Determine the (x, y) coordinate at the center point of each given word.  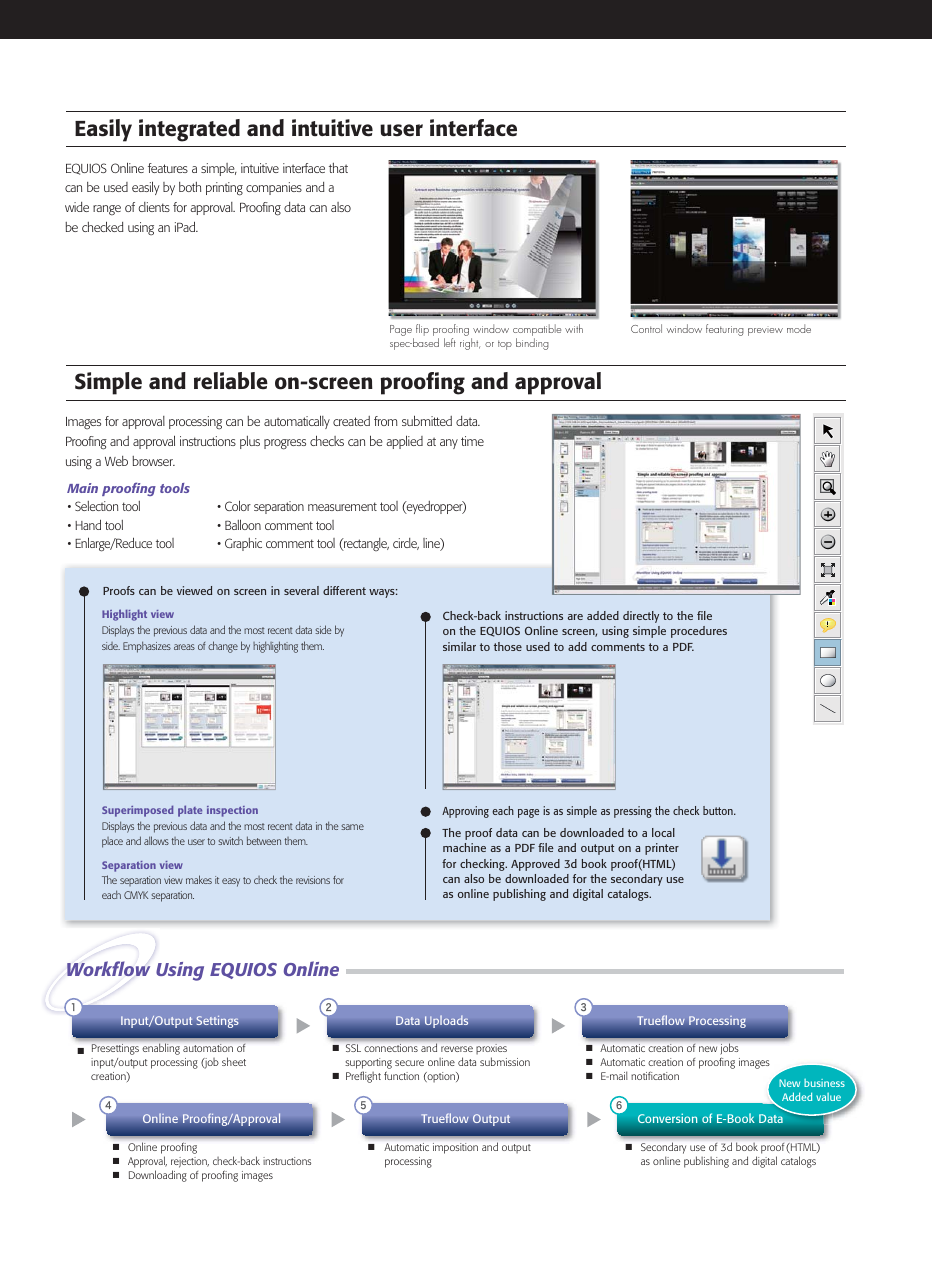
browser (153, 461)
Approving (465, 812)
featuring (725, 330)
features (168, 168)
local (663, 832)
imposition (455, 1148)
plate (190, 811)
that (338, 168)
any (449, 444)
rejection (190, 1162)
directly (641, 617)
